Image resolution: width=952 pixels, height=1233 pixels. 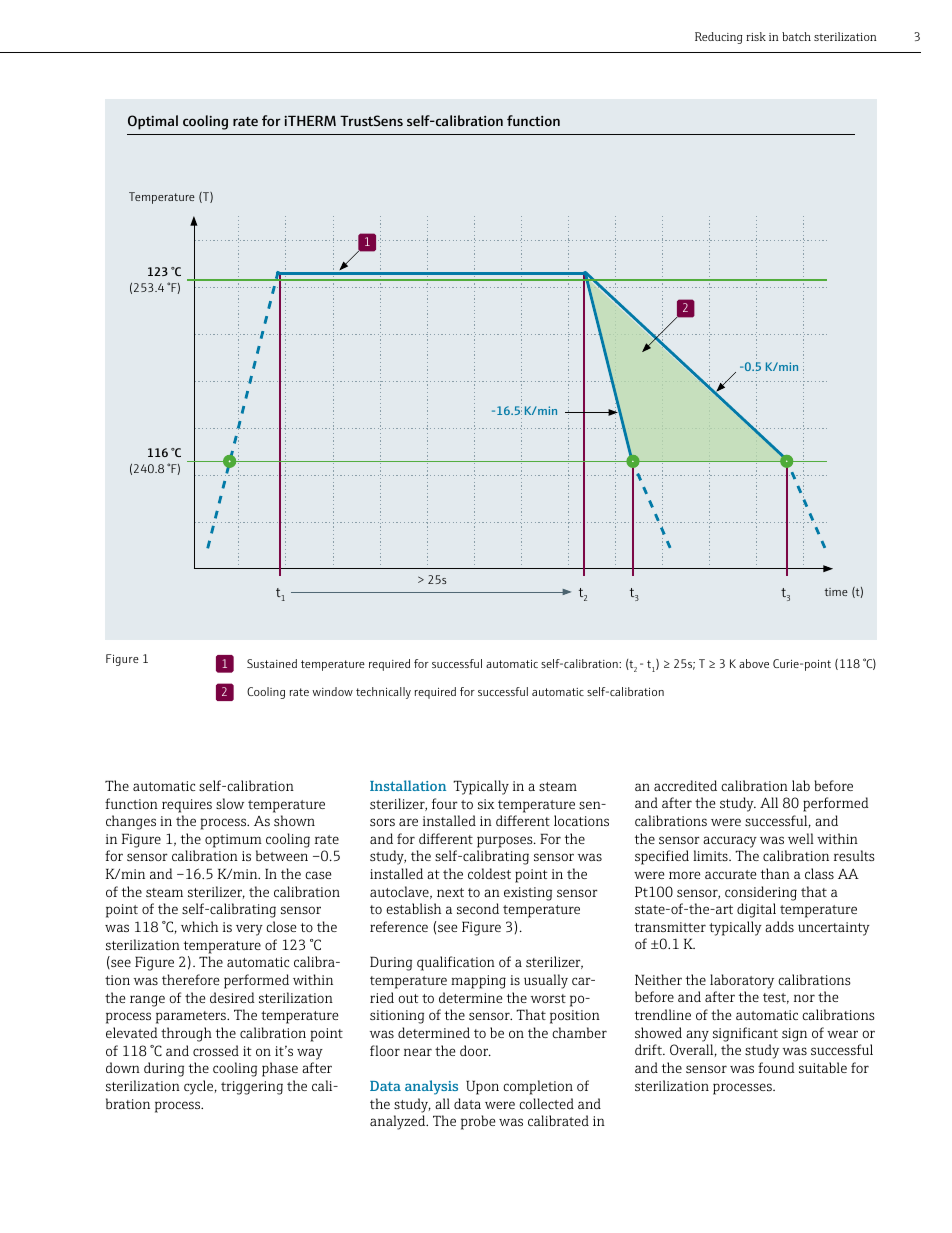 I want to click on optimum, so click(x=233, y=841).
